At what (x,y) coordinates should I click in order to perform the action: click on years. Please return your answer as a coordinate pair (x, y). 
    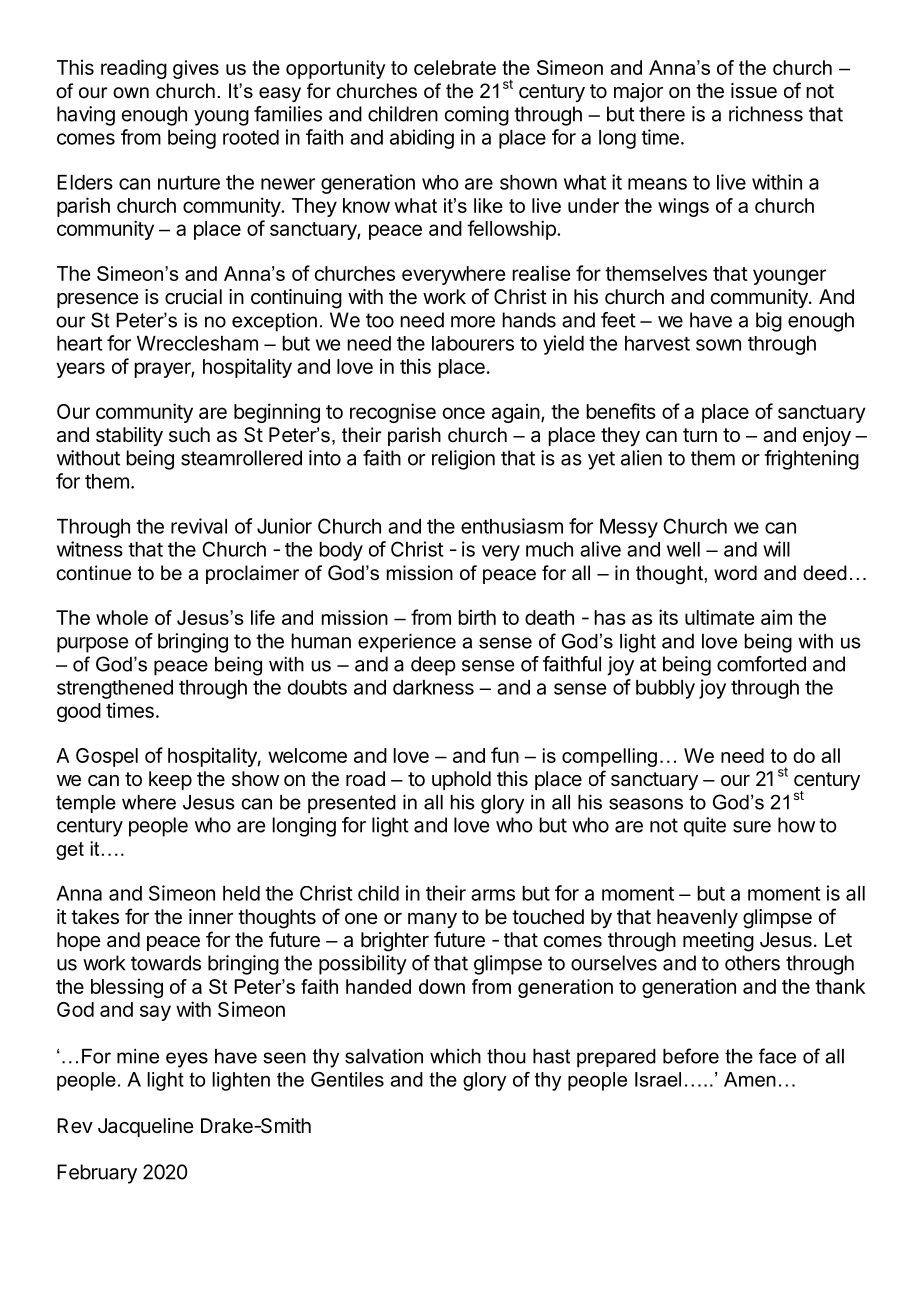
    Looking at the image, I should click on (81, 370).
